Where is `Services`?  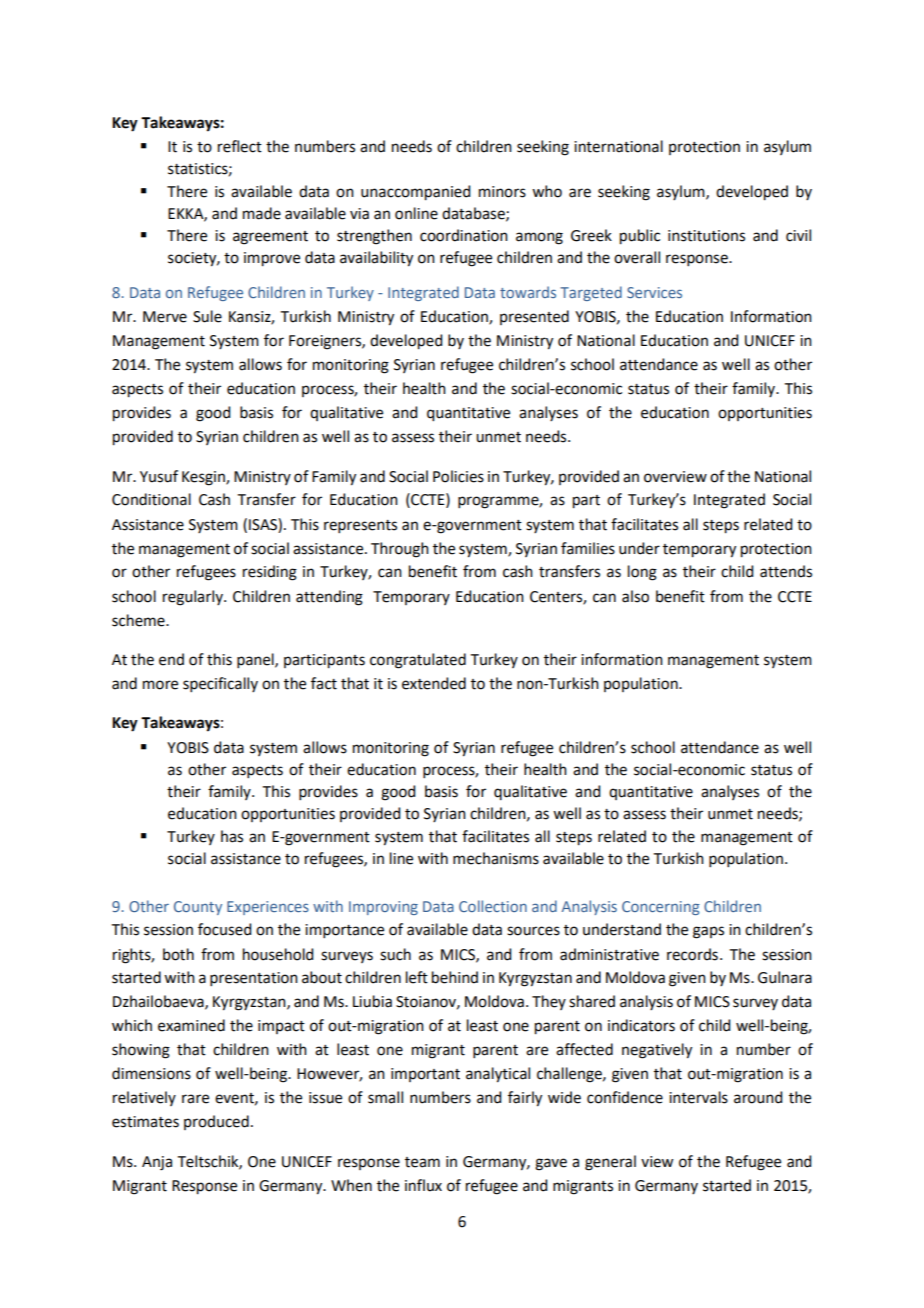 Services is located at coordinates (654, 292).
